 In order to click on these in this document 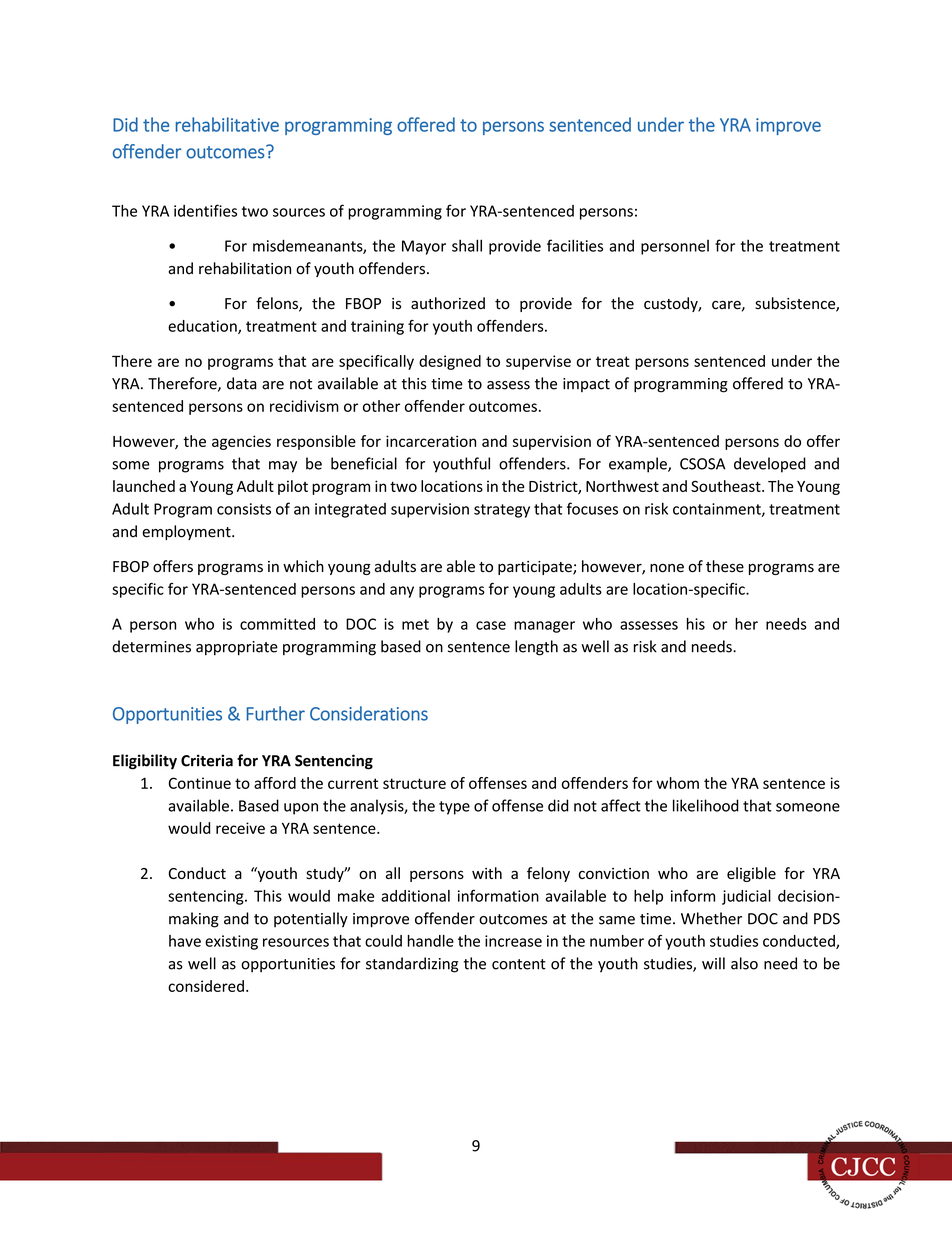, I will do `click(725, 566)`.
